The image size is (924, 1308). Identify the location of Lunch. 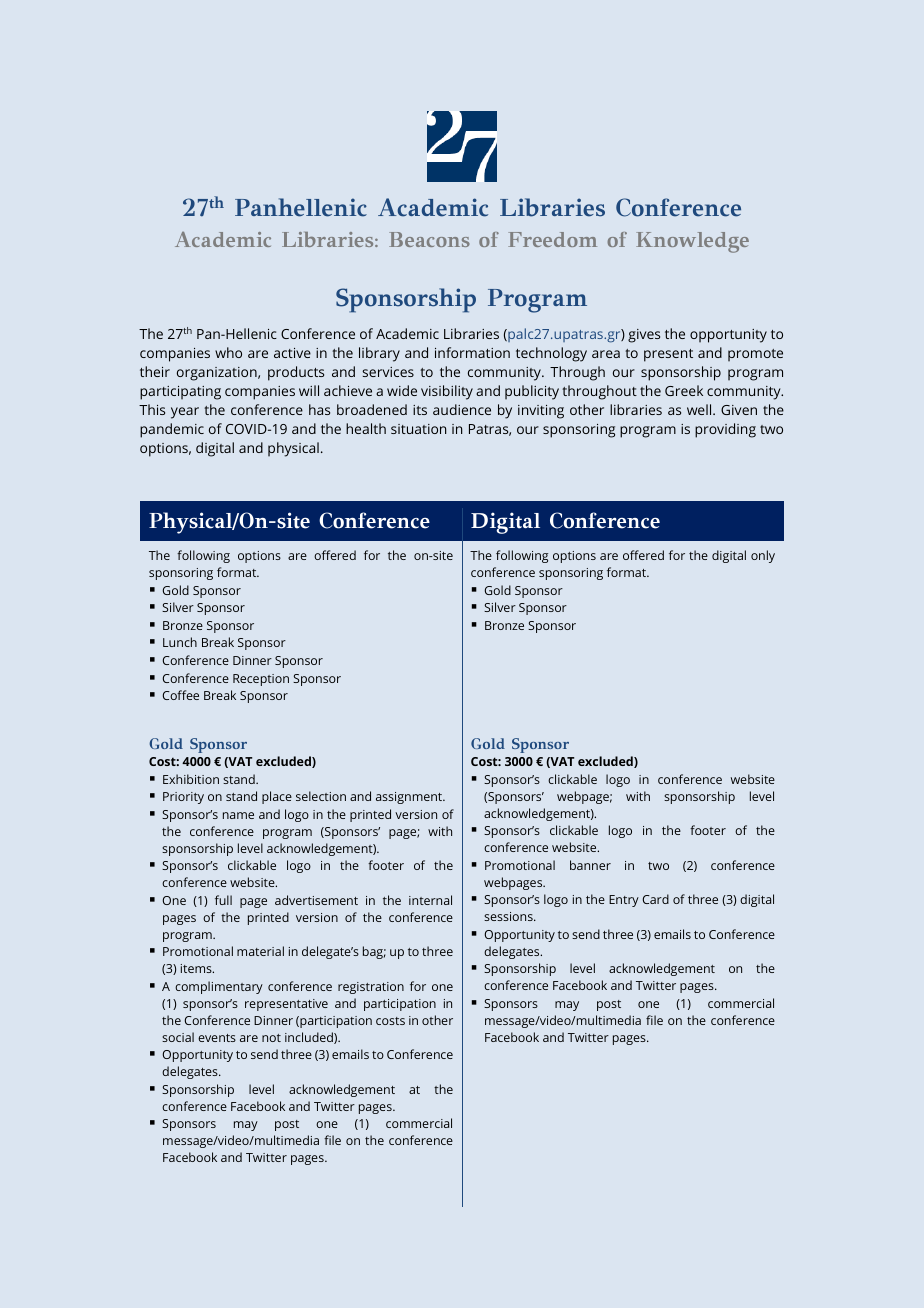
(180, 642).
